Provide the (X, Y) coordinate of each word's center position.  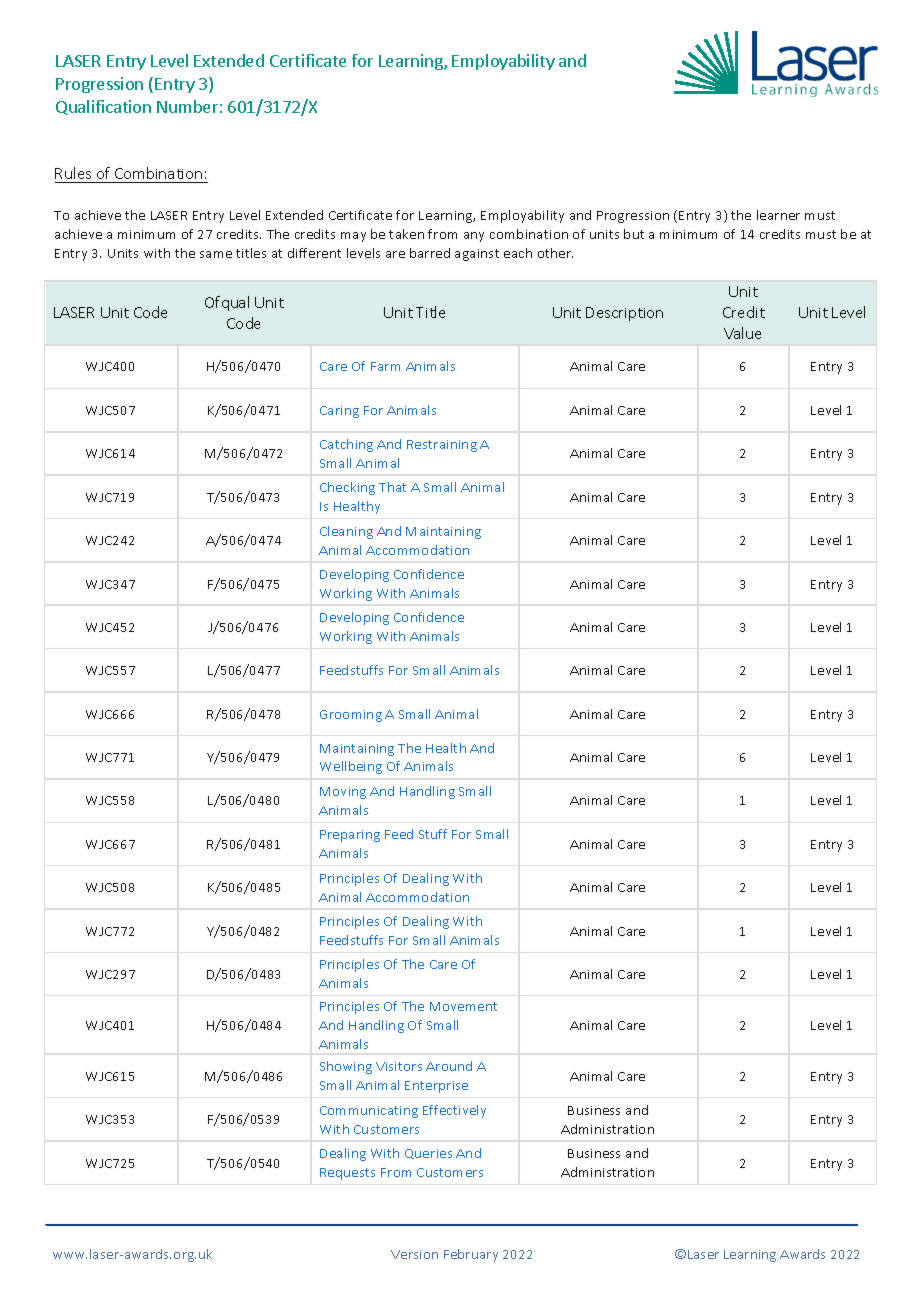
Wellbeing (351, 767)
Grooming (351, 716)
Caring (339, 412)
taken (406, 234)
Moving (343, 793)
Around (449, 1066)
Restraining (442, 446)
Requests (347, 1174)
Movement (463, 1006)
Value (742, 333)
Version (414, 1254)
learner (778, 215)
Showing (346, 1067)
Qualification (103, 107)
